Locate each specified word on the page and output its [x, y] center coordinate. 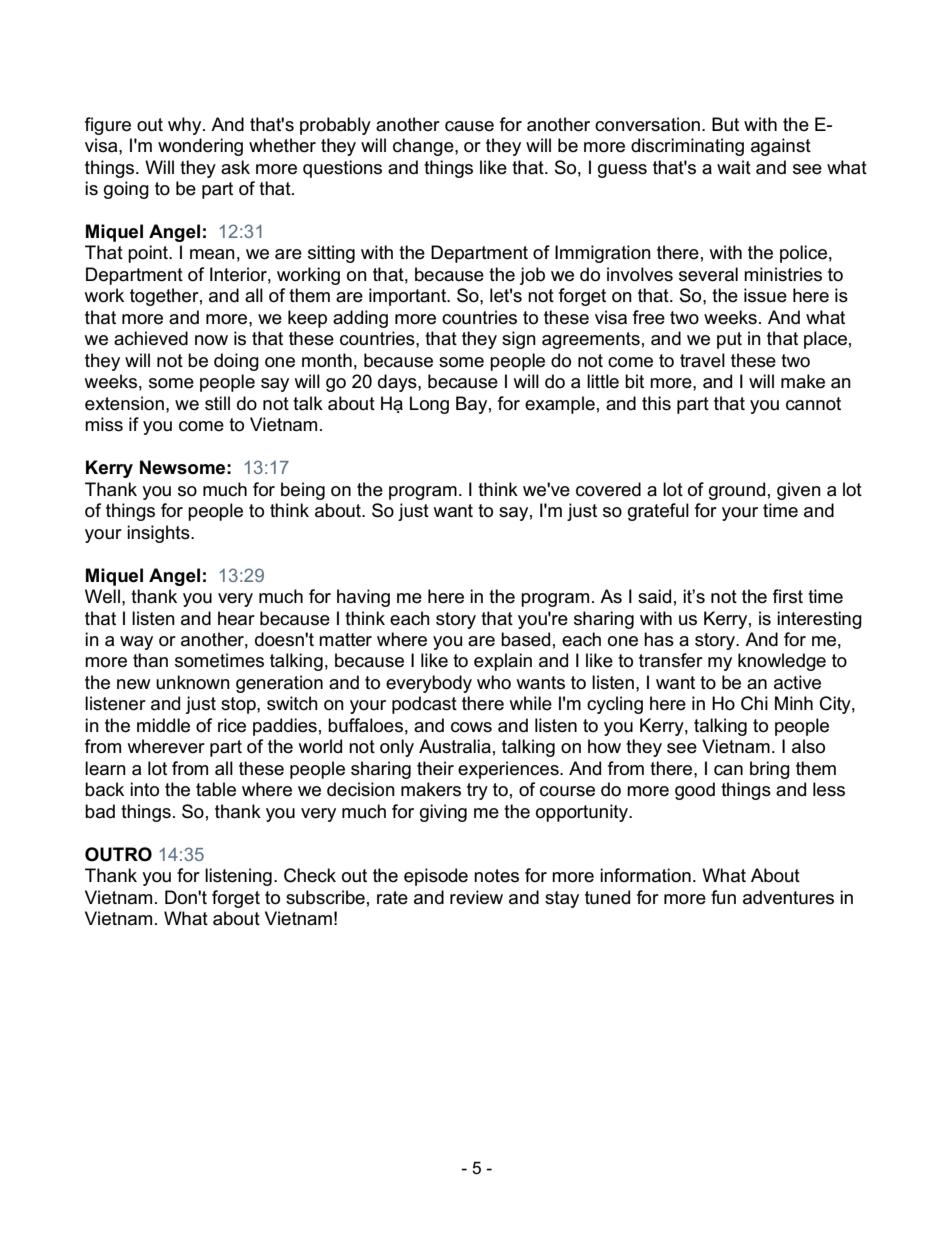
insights [159, 534]
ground [737, 491]
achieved [151, 338]
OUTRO [118, 854]
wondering [200, 147]
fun [723, 897]
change [424, 147]
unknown [193, 682]
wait [734, 167]
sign [519, 340]
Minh [794, 703]
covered [608, 489]
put [729, 340]
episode [436, 877]
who [494, 682]
